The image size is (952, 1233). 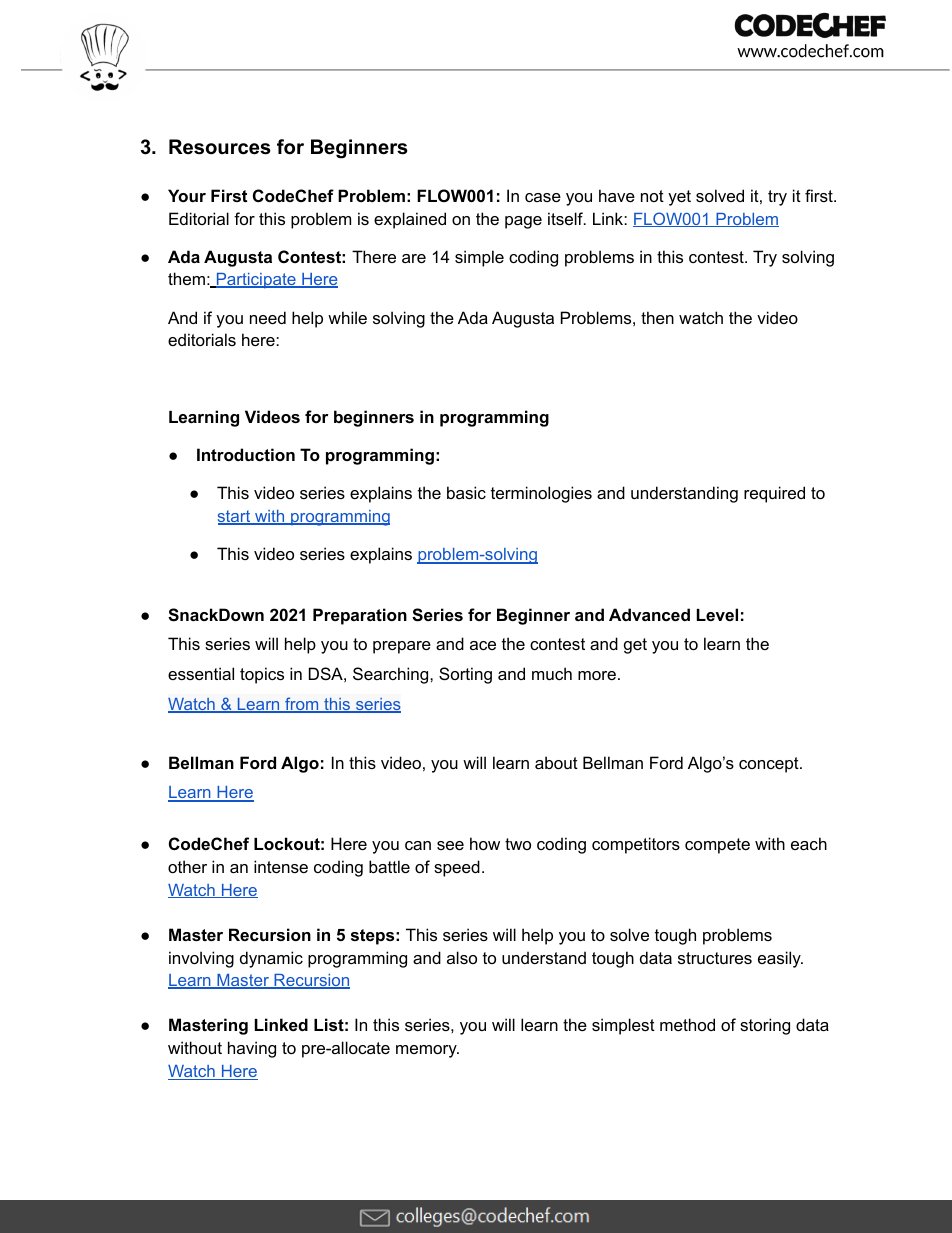 What do you see at coordinates (765, 1026) in the document?
I see `storing` at bounding box center [765, 1026].
